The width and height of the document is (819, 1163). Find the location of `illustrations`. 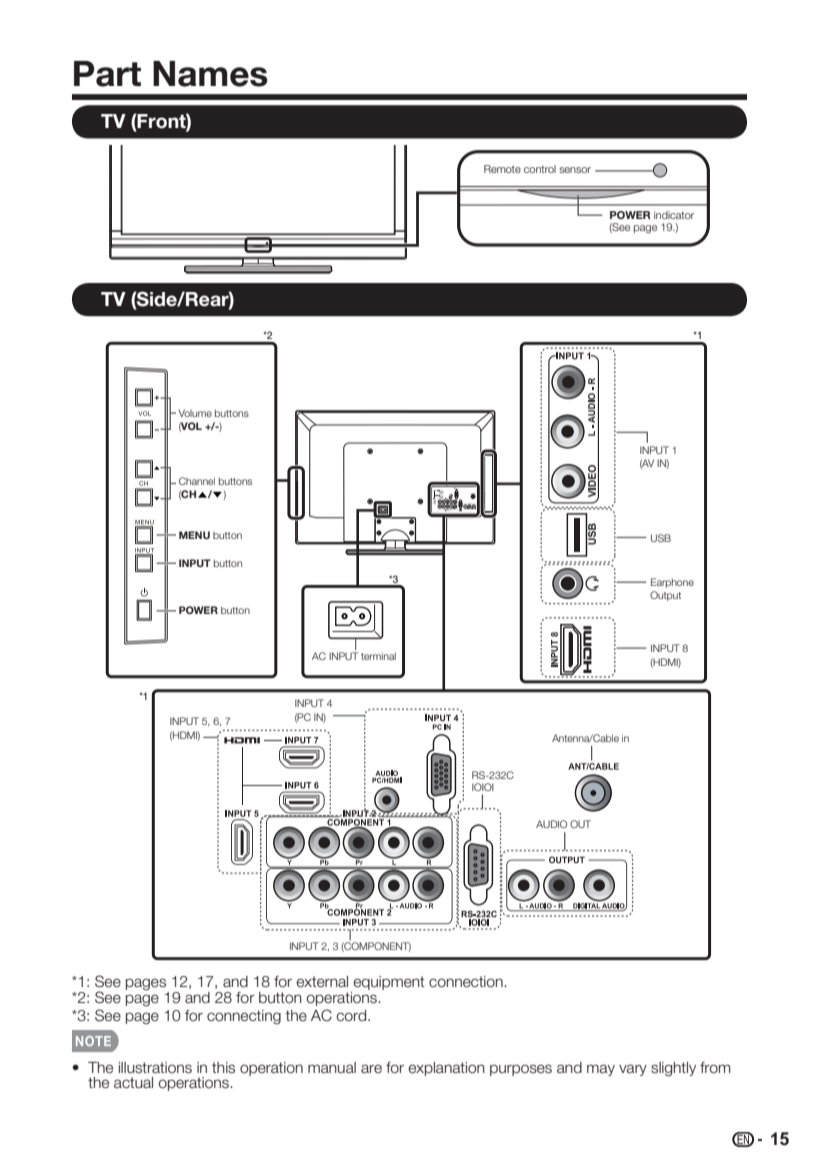

illustrations is located at coordinates (155, 1068).
